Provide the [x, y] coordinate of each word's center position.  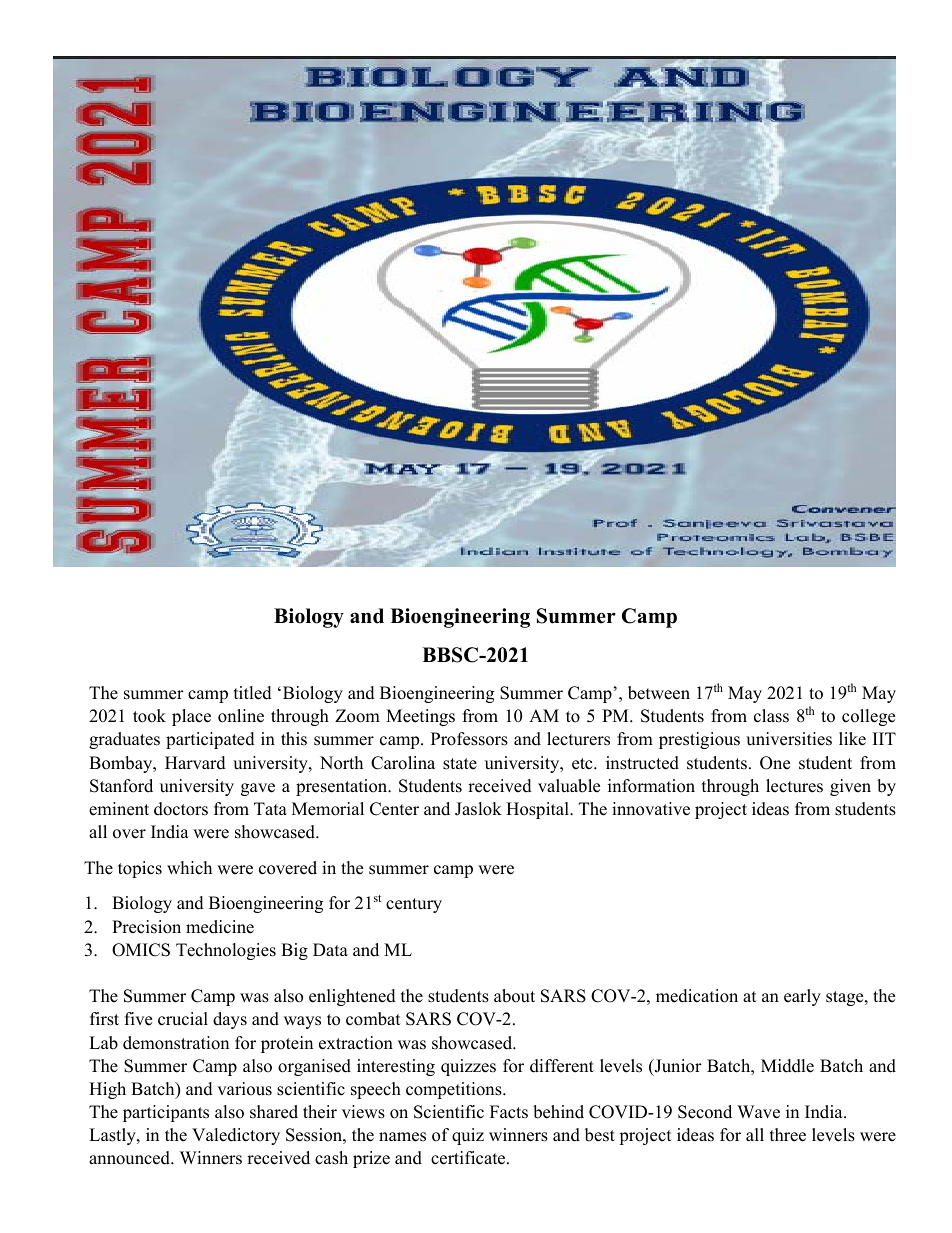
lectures [794, 786]
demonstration [176, 1043]
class [771, 716]
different [562, 1066]
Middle [787, 1066]
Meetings [420, 717]
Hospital [538, 810]
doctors [181, 809]
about [514, 996]
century [414, 905]
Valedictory [236, 1136]
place [191, 717]
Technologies [226, 951]
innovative [651, 809]
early [802, 997]
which [189, 868]
